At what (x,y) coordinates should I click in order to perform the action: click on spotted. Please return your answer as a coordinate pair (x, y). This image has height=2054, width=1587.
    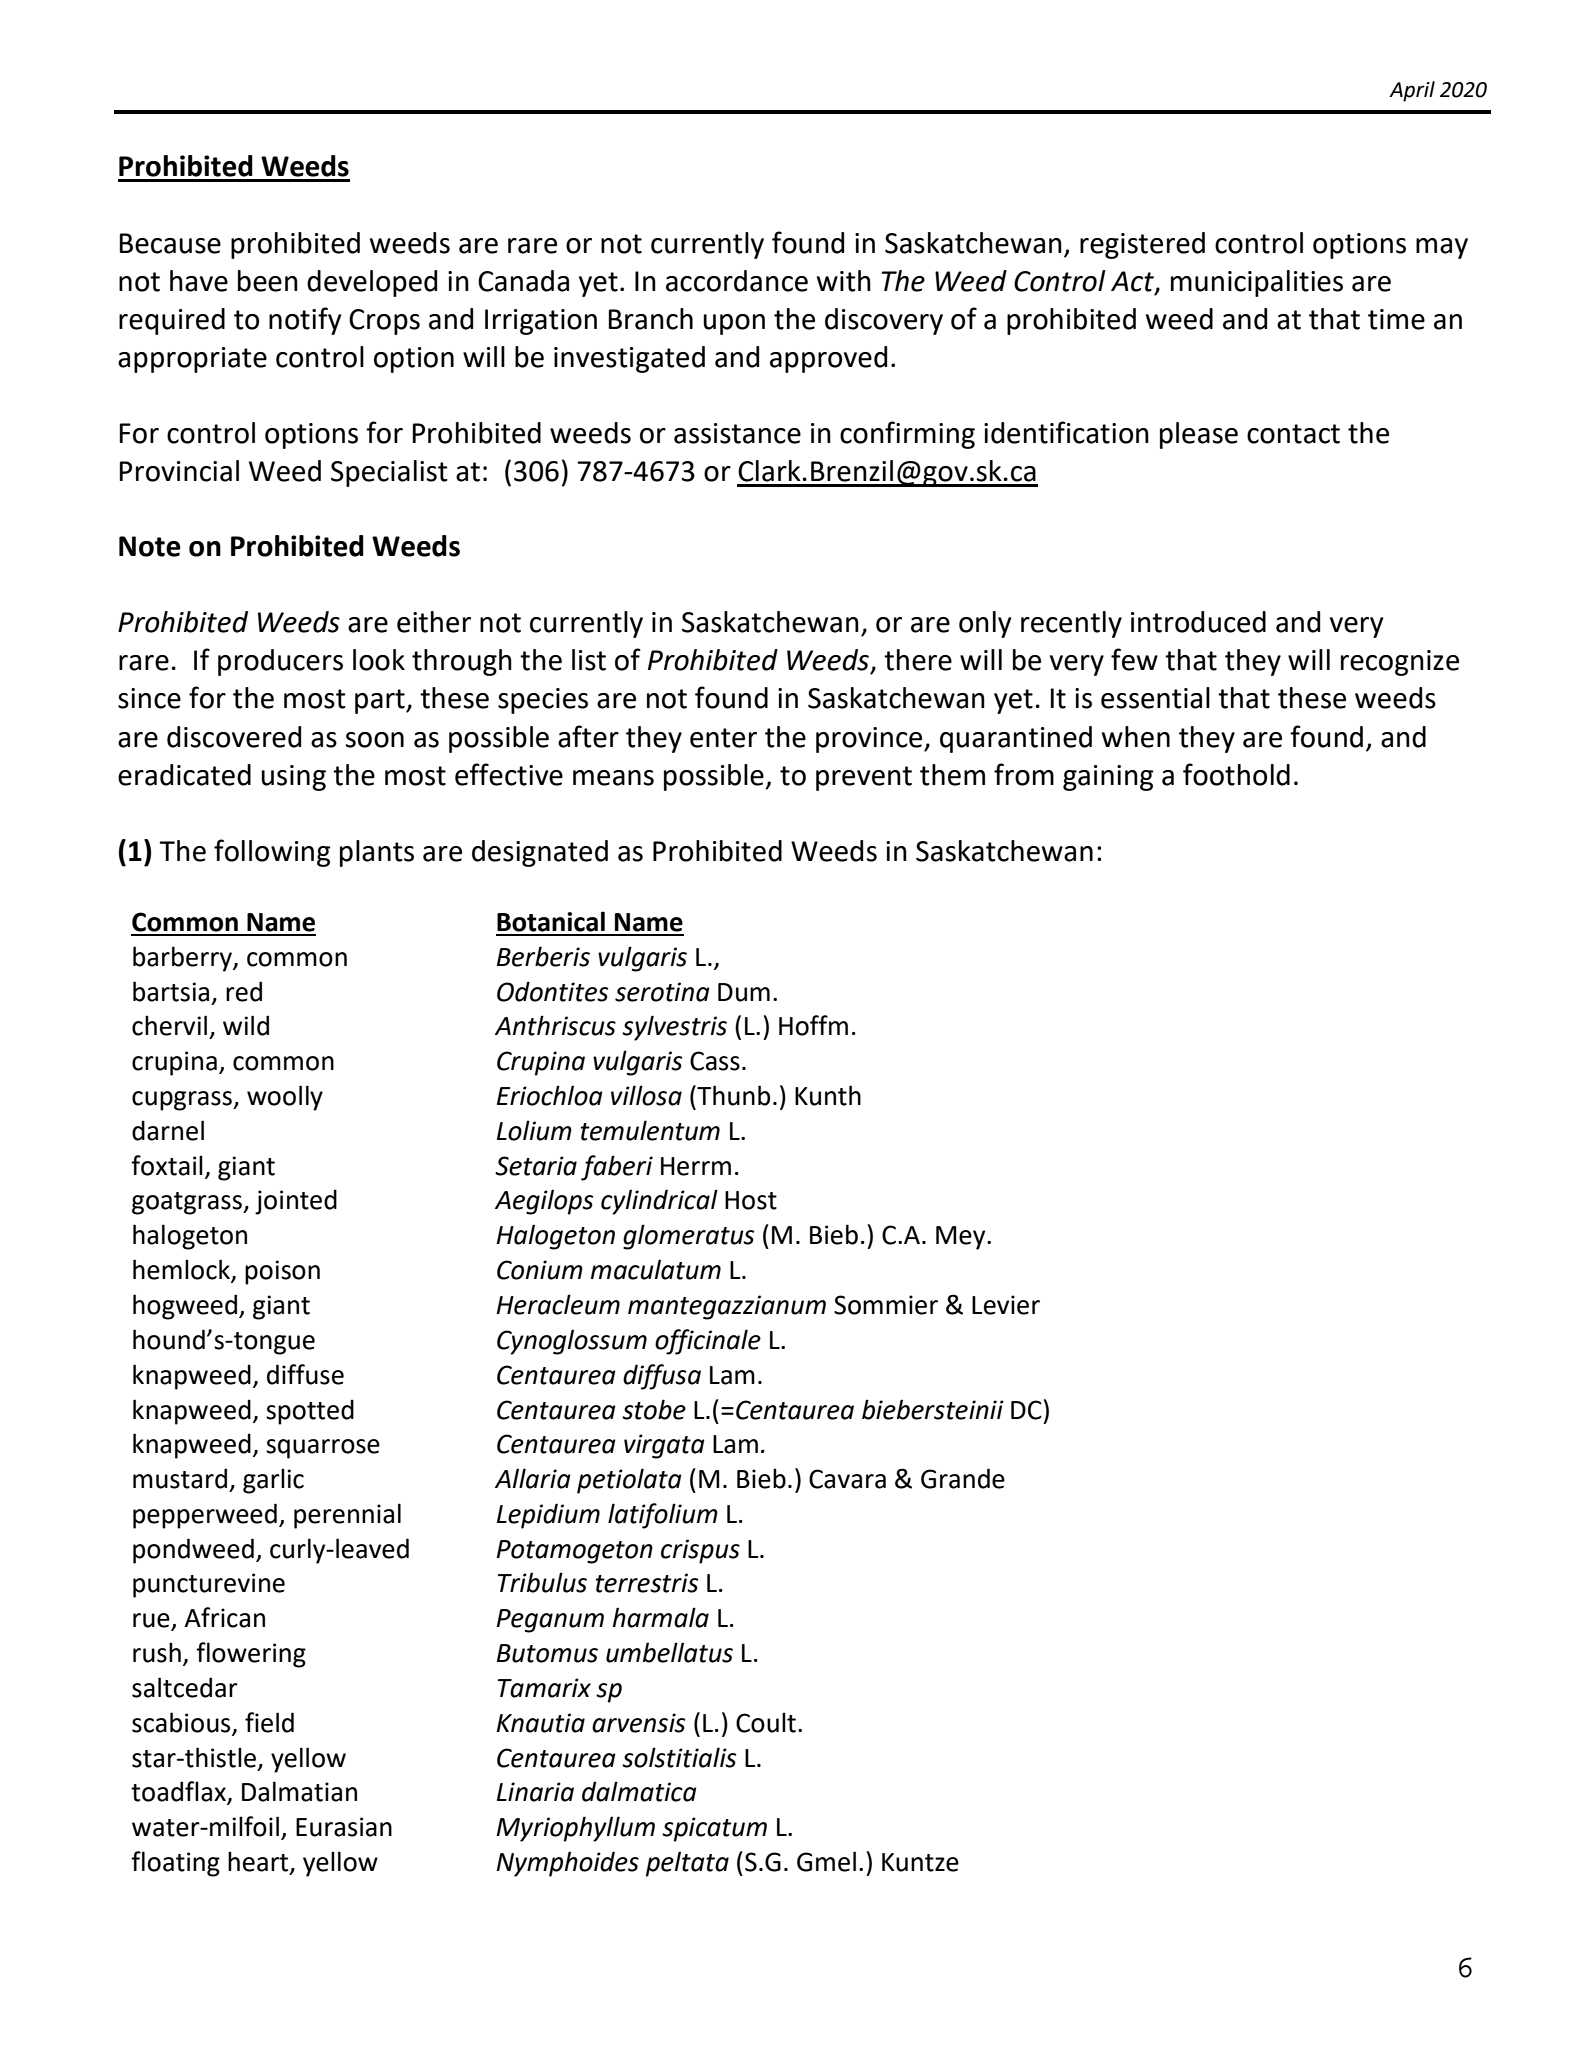
    Looking at the image, I should click on (310, 1412).
